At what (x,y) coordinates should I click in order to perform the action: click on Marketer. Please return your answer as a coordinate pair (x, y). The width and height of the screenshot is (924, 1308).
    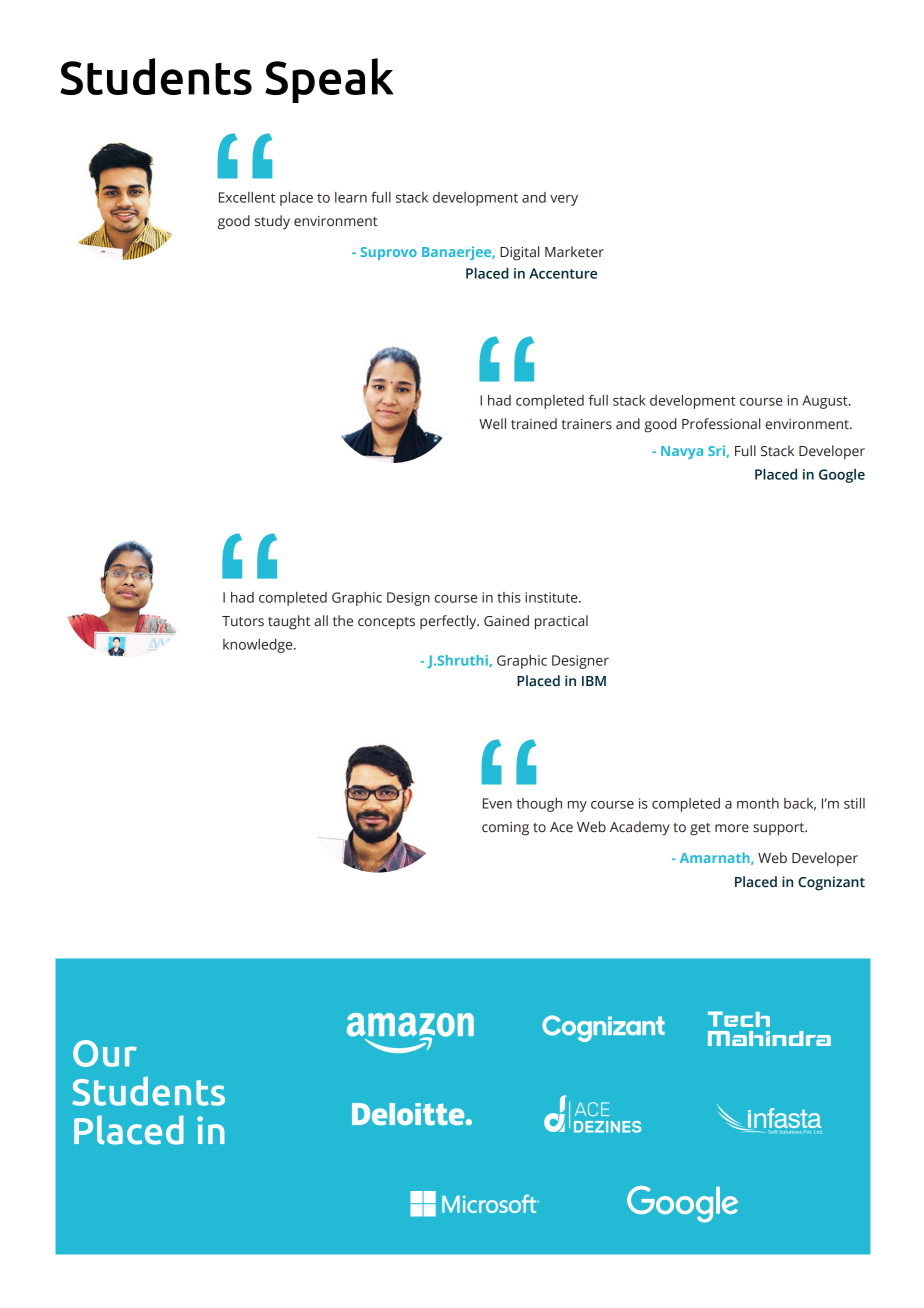
    Looking at the image, I should click on (574, 252).
